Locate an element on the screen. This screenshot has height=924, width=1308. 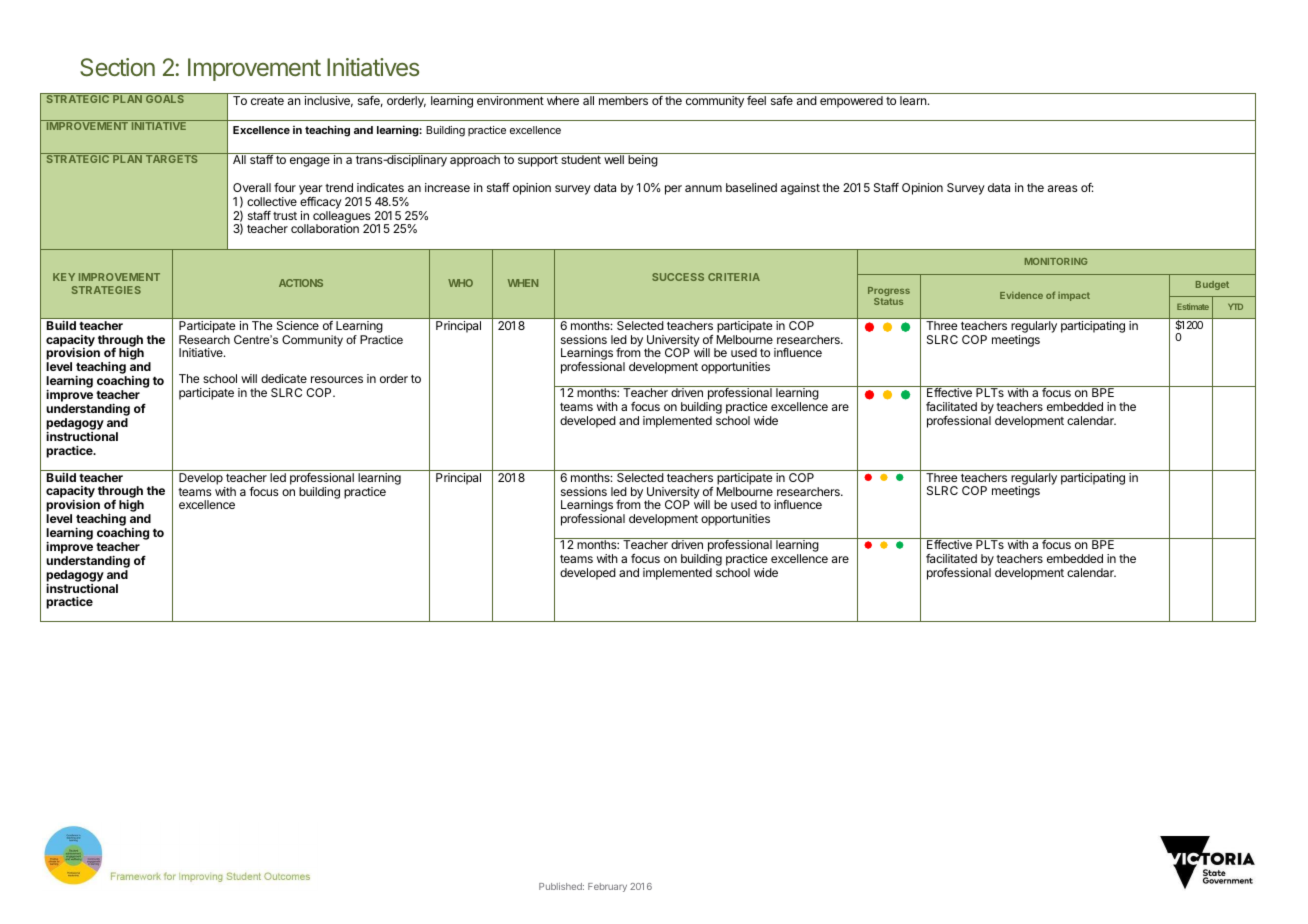
empowered is located at coordinates (851, 102).
